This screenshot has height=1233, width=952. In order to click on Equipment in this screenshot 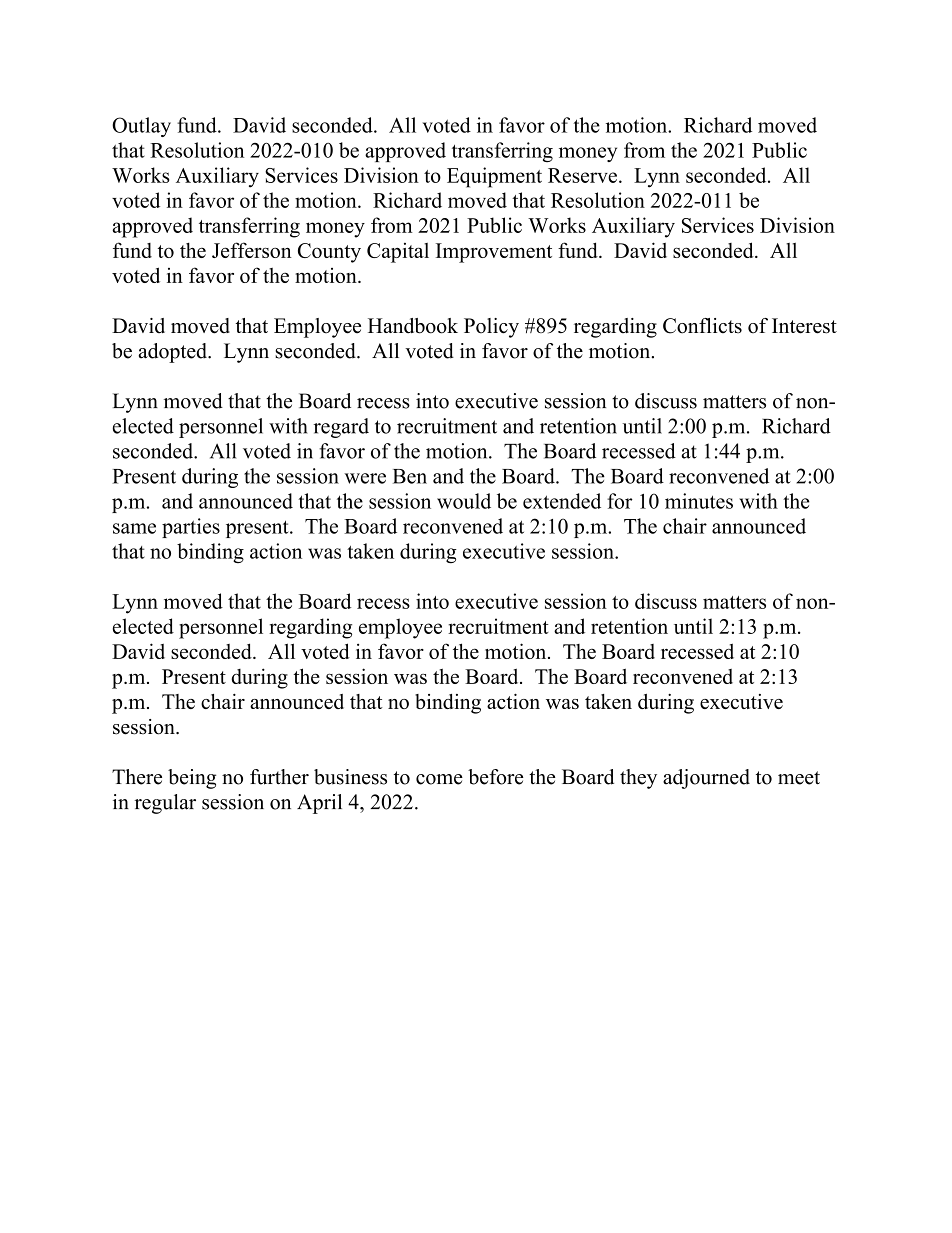, I will do `click(494, 177)`.
